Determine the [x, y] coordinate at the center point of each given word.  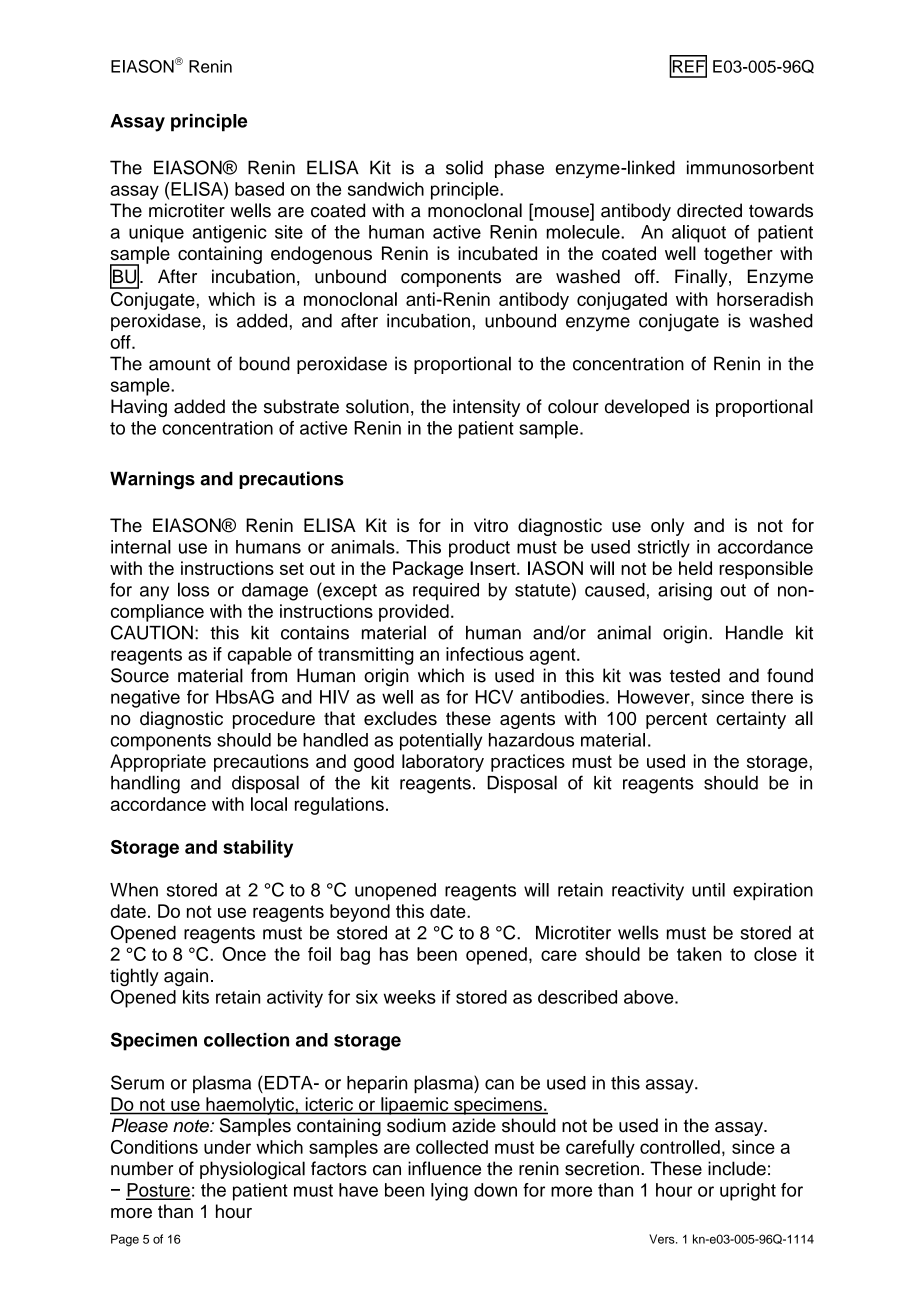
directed [709, 210]
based [259, 189]
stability [258, 849]
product [479, 549]
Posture [158, 1191]
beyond [360, 913]
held [695, 568]
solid [464, 167]
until [708, 890]
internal [141, 547]
